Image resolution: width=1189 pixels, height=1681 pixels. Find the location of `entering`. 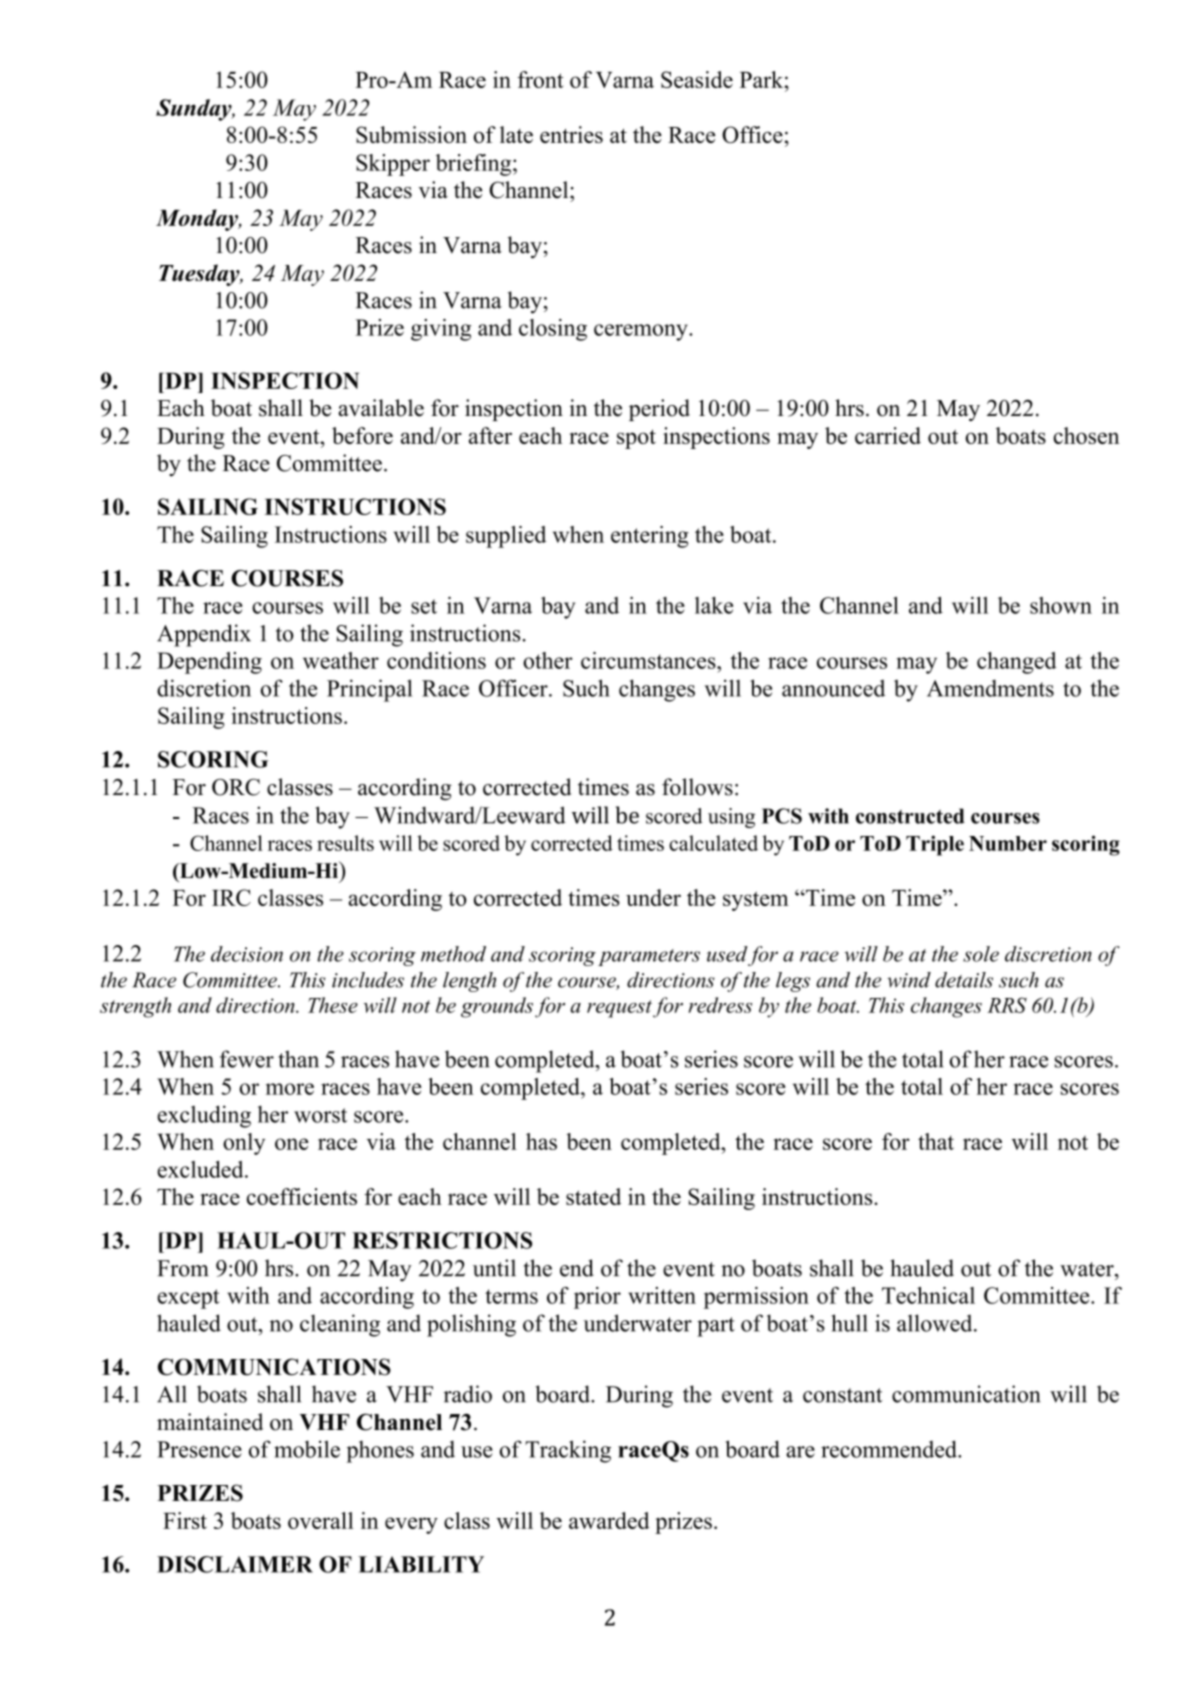

entering is located at coordinates (650, 537).
